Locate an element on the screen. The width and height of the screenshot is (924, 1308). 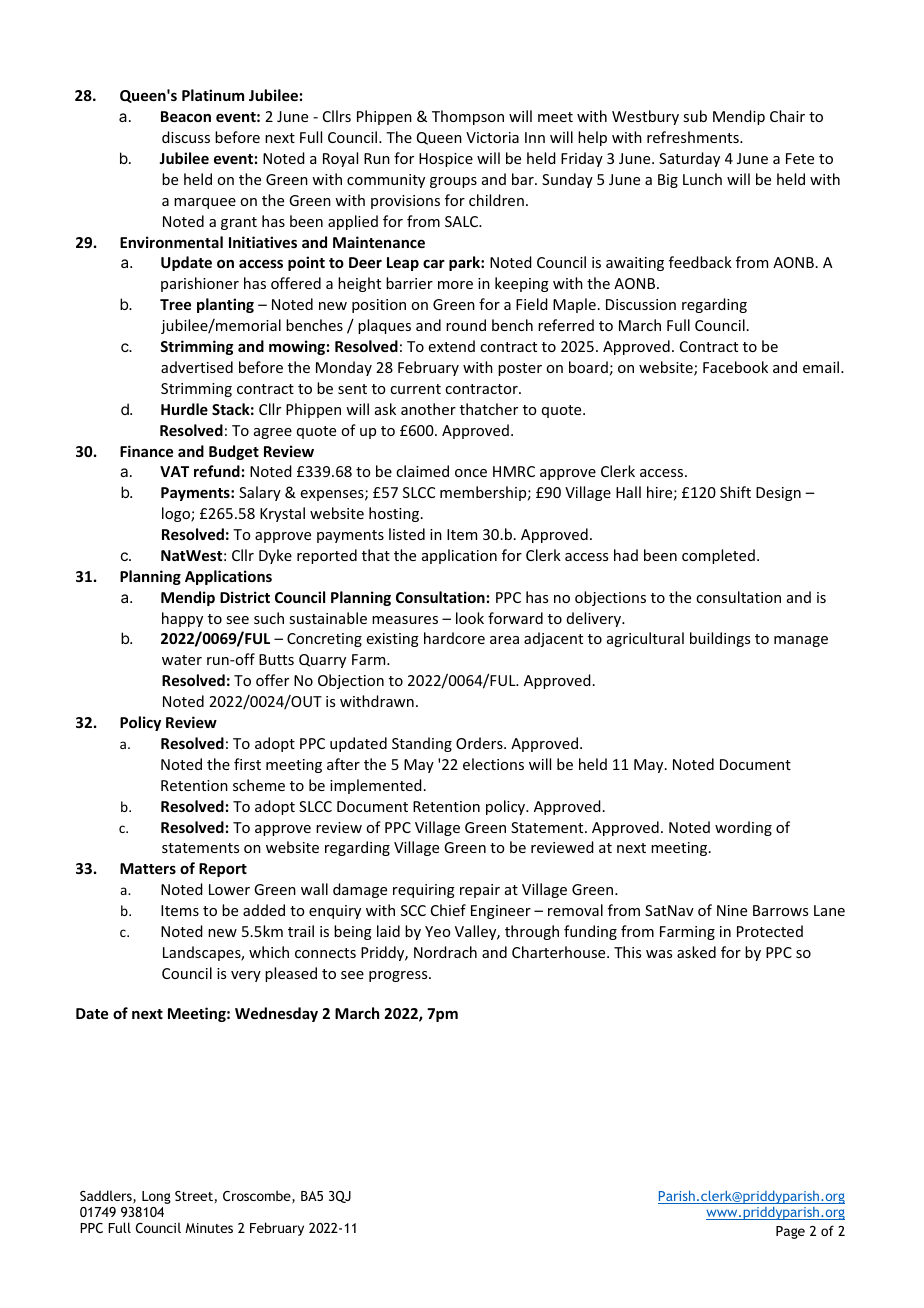
Platinum is located at coordinates (213, 95).
